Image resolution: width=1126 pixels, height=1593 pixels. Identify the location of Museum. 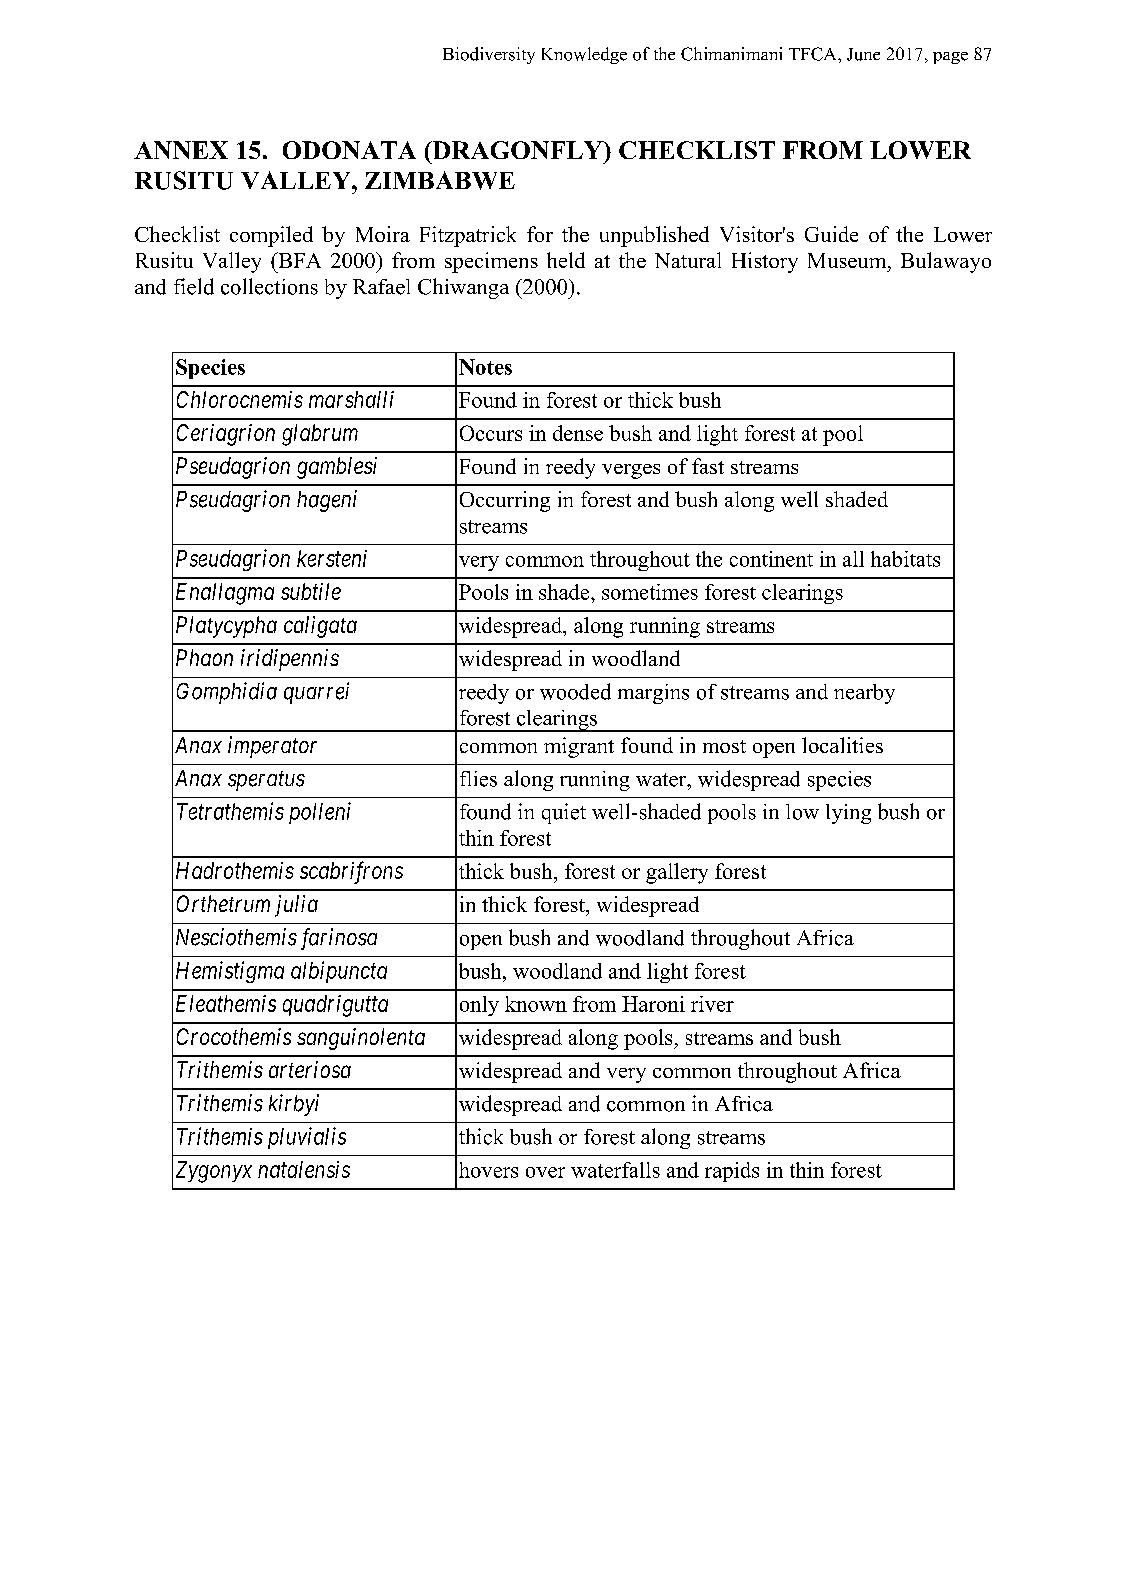
(848, 260).
